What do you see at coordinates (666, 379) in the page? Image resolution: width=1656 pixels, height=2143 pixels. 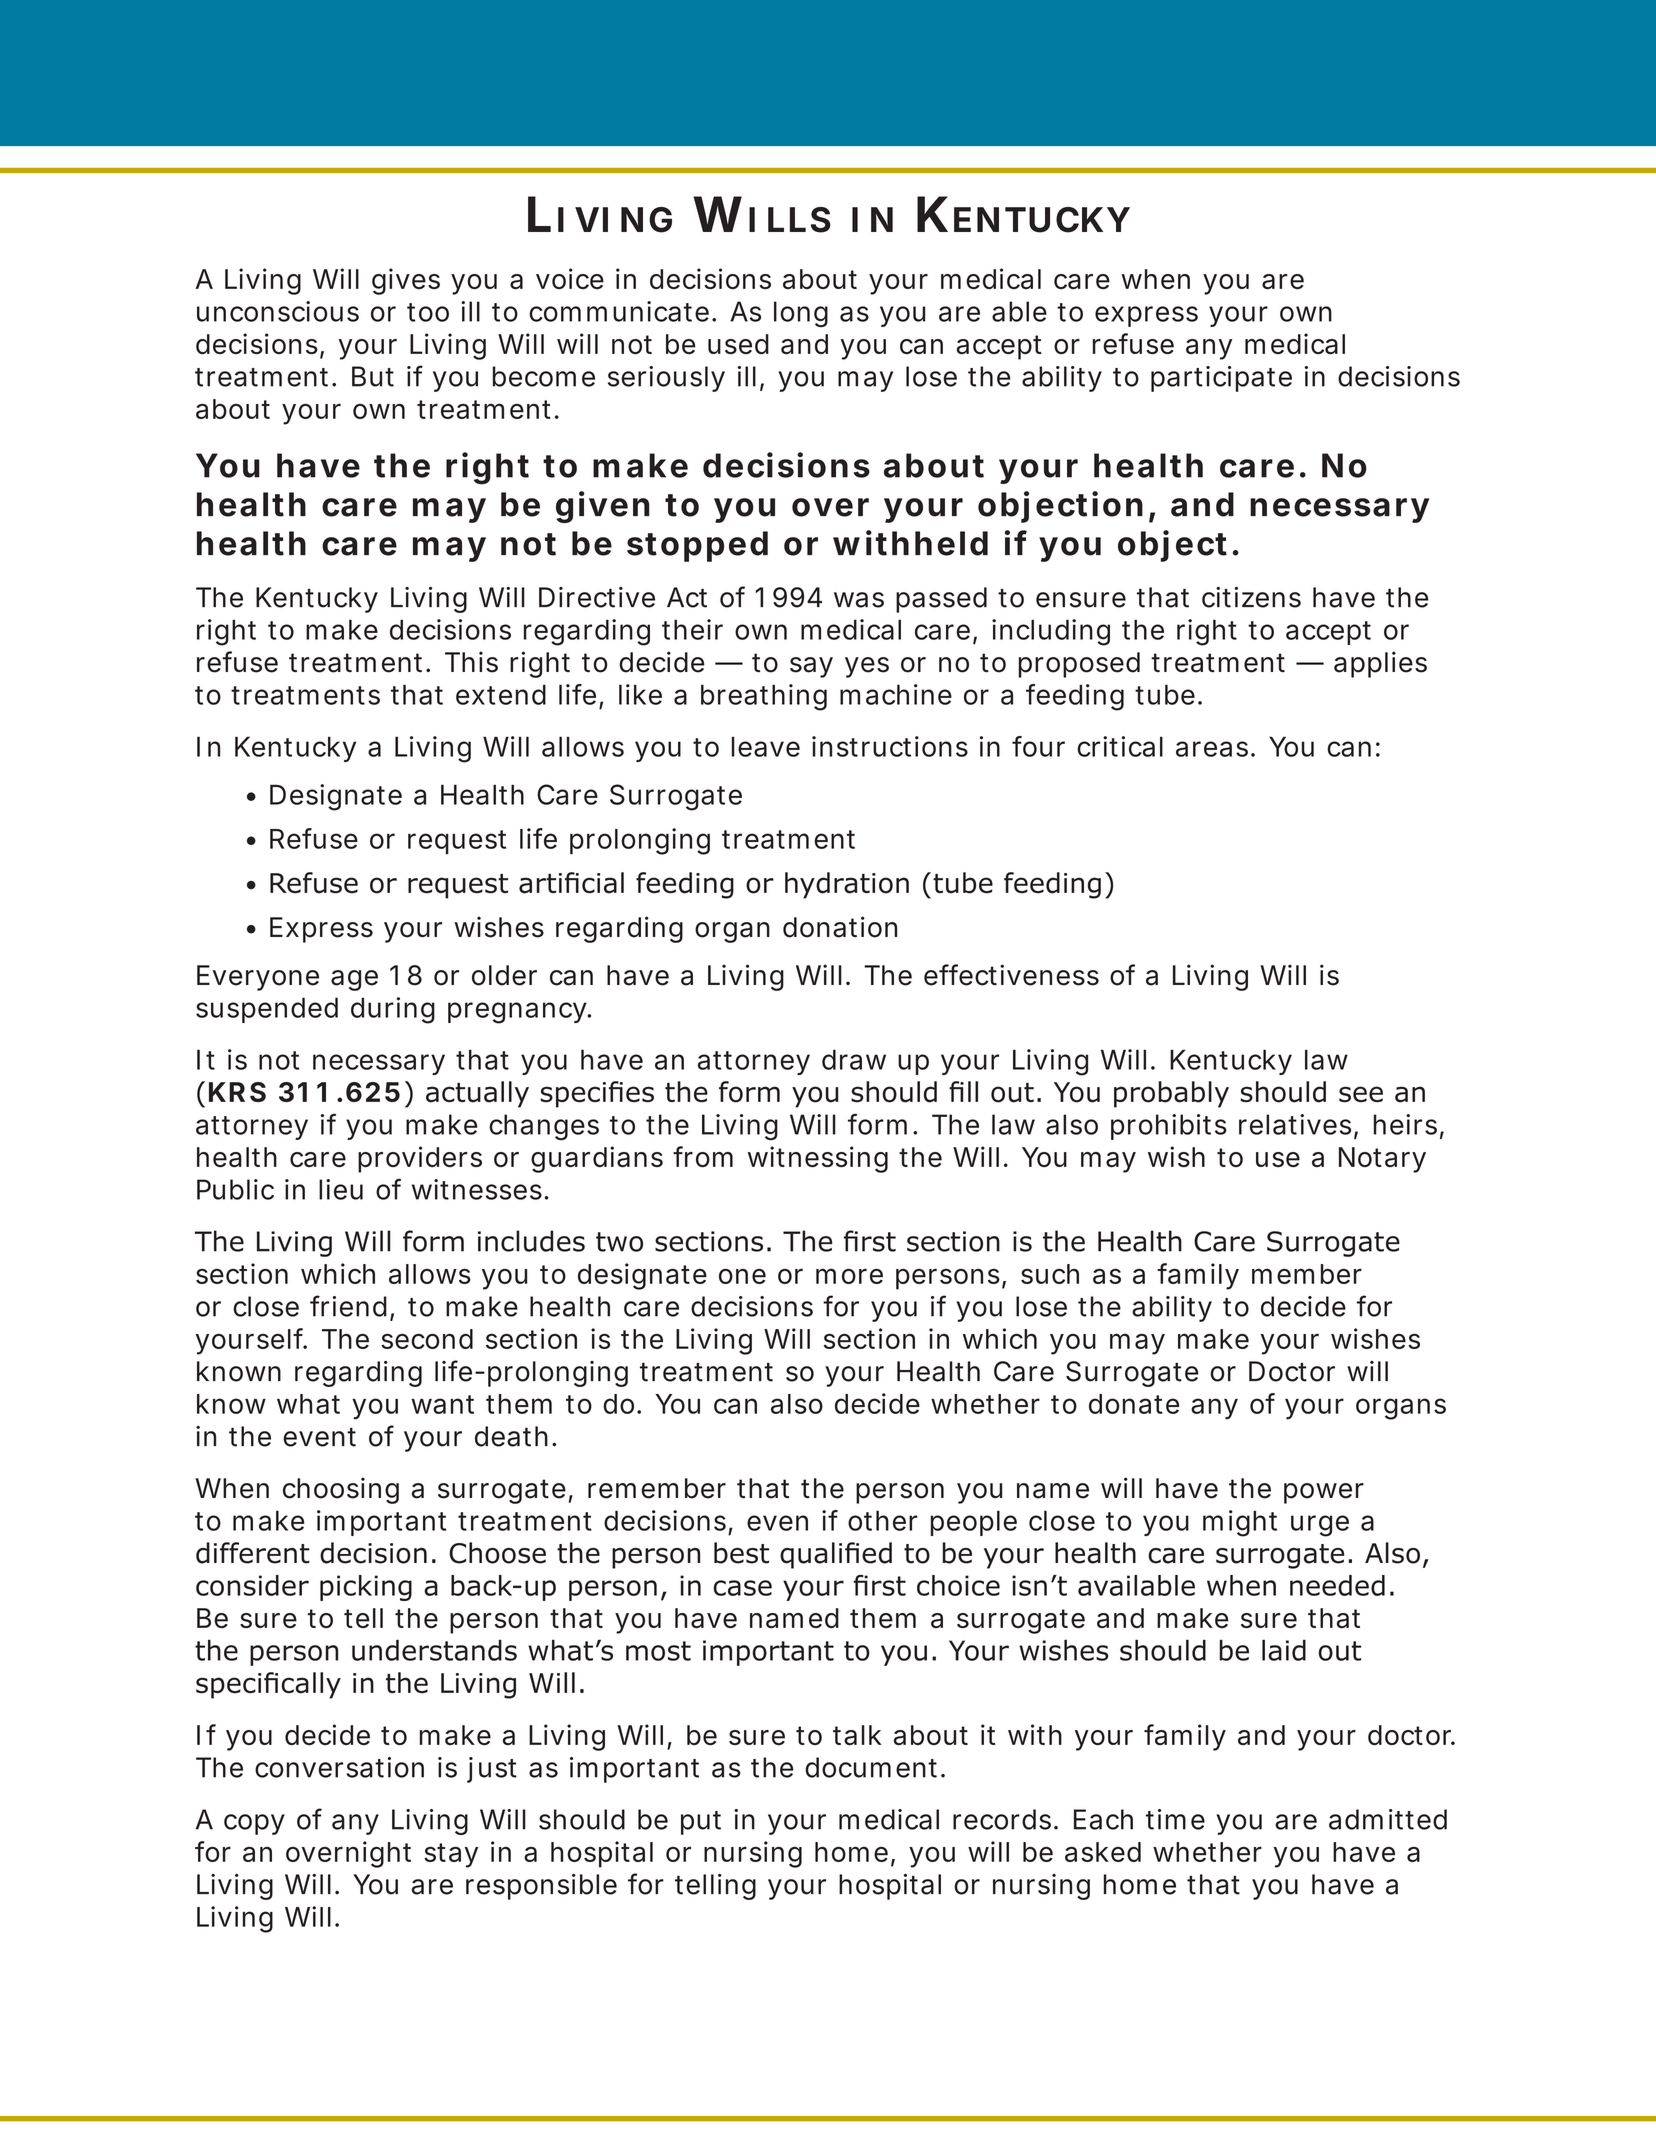 I see `seriously` at bounding box center [666, 379].
